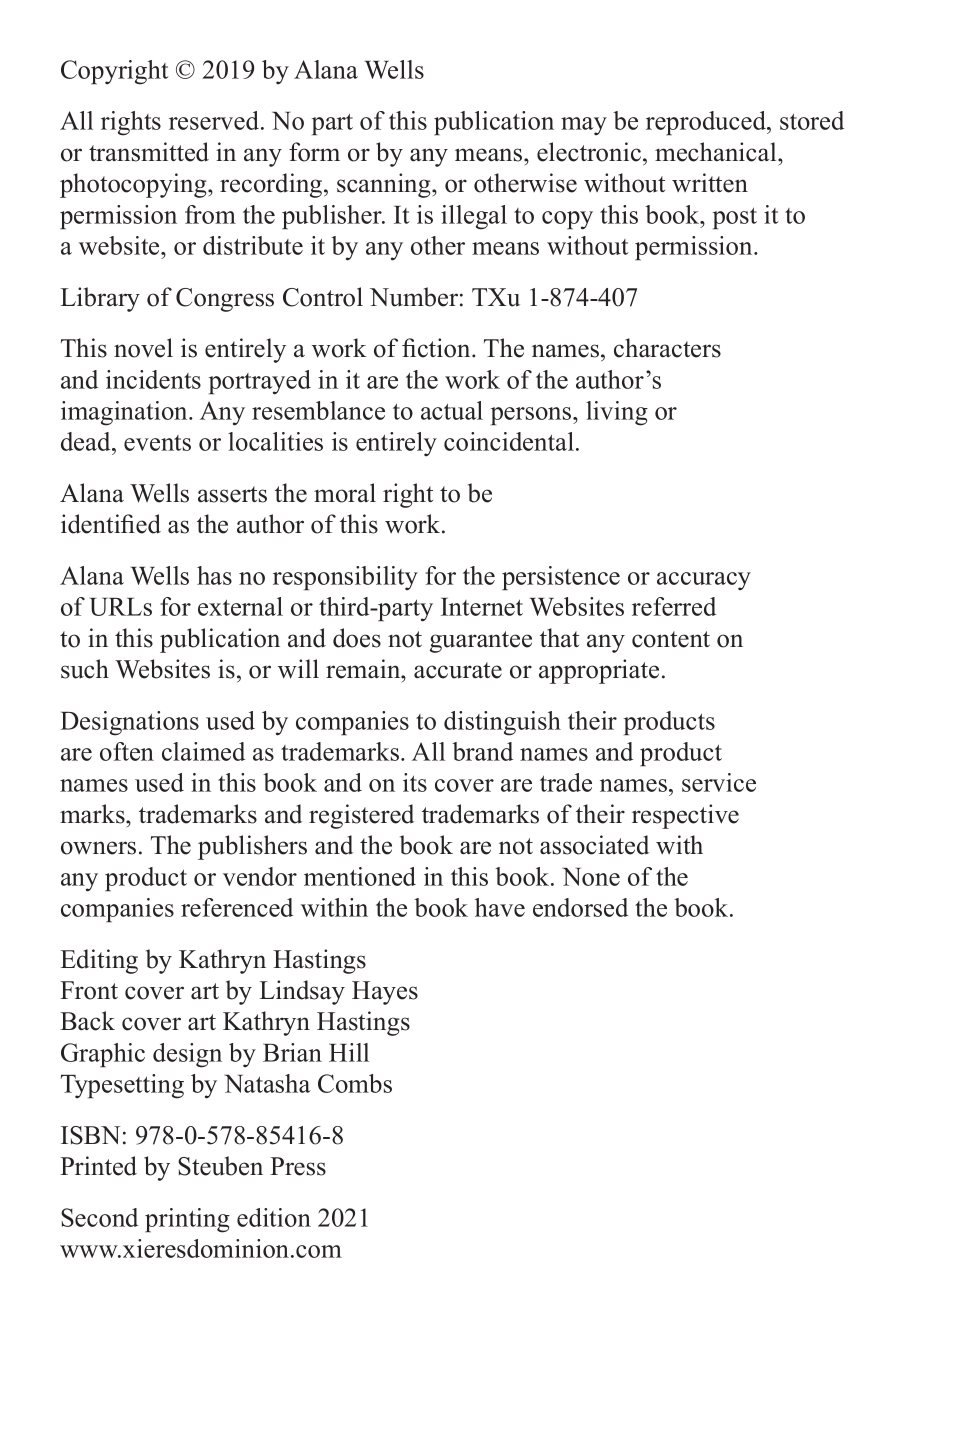 Image resolution: width=962 pixels, height=1444 pixels. I want to click on such, so click(85, 669).
